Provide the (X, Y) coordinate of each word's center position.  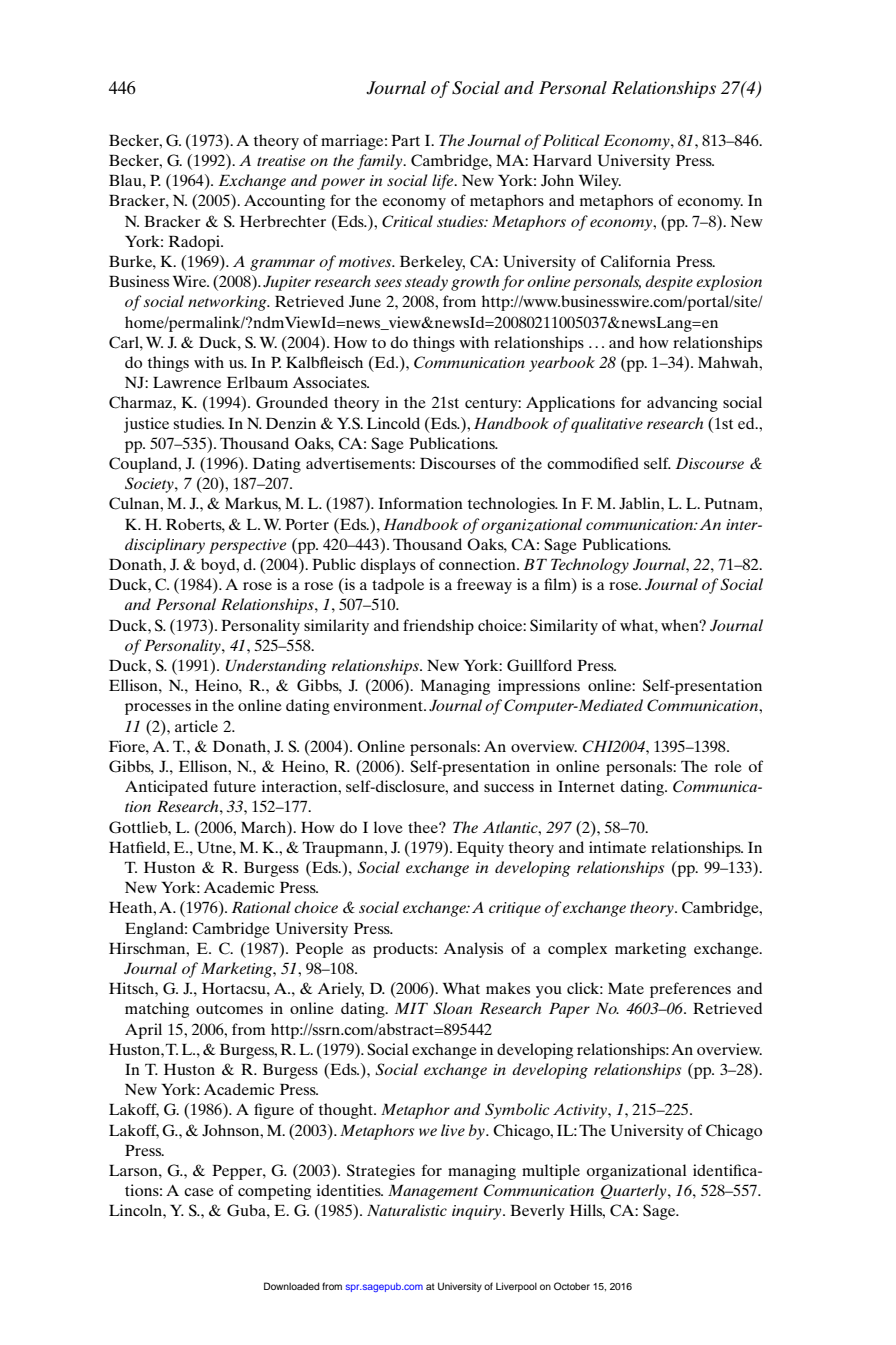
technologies (512, 505)
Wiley (600, 182)
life (444, 182)
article (196, 726)
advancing (682, 404)
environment (379, 705)
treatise (281, 160)
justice (146, 425)
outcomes (229, 1009)
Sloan (452, 1008)
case (199, 1192)
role (728, 766)
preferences (690, 990)
